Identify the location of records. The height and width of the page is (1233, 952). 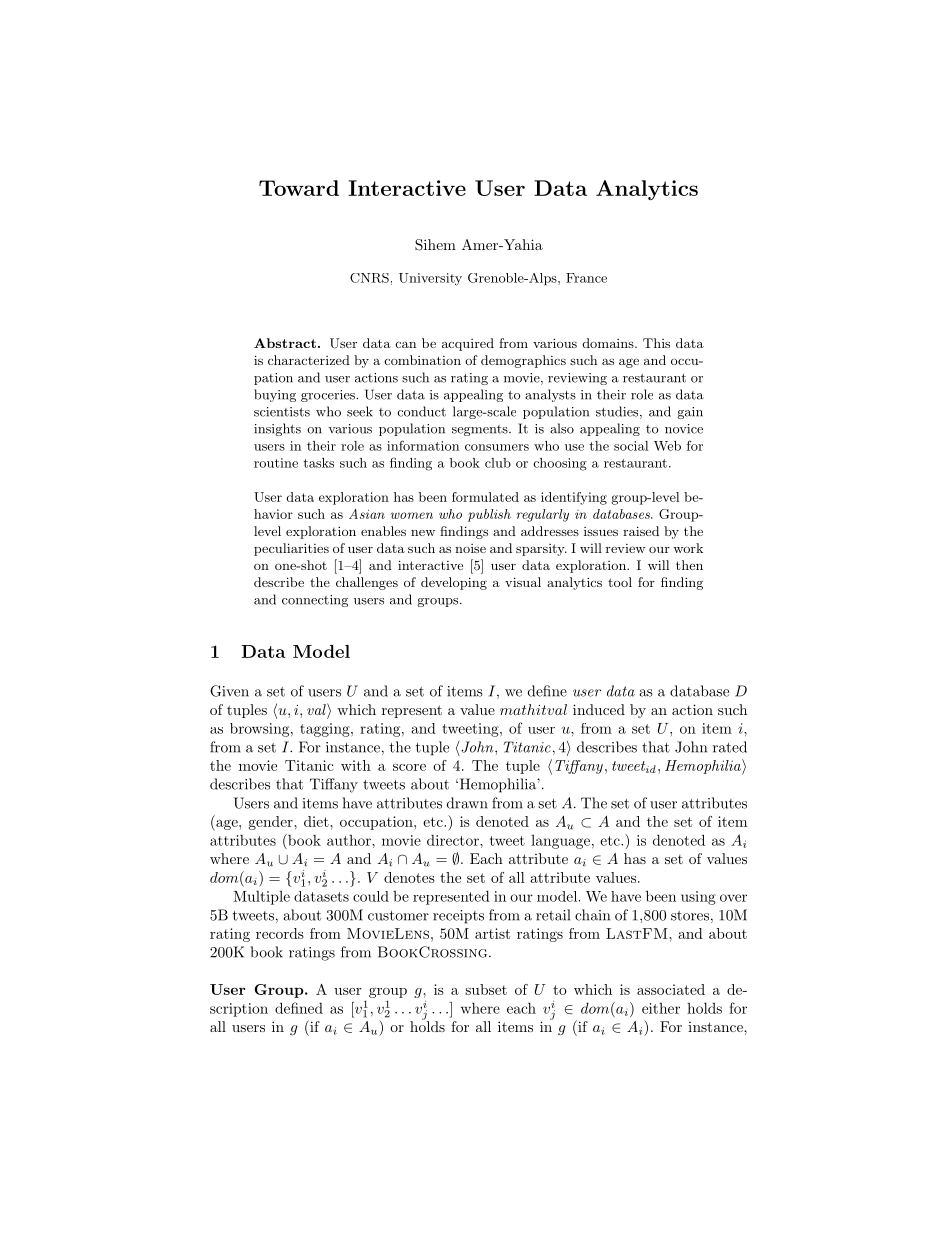
(280, 933).
